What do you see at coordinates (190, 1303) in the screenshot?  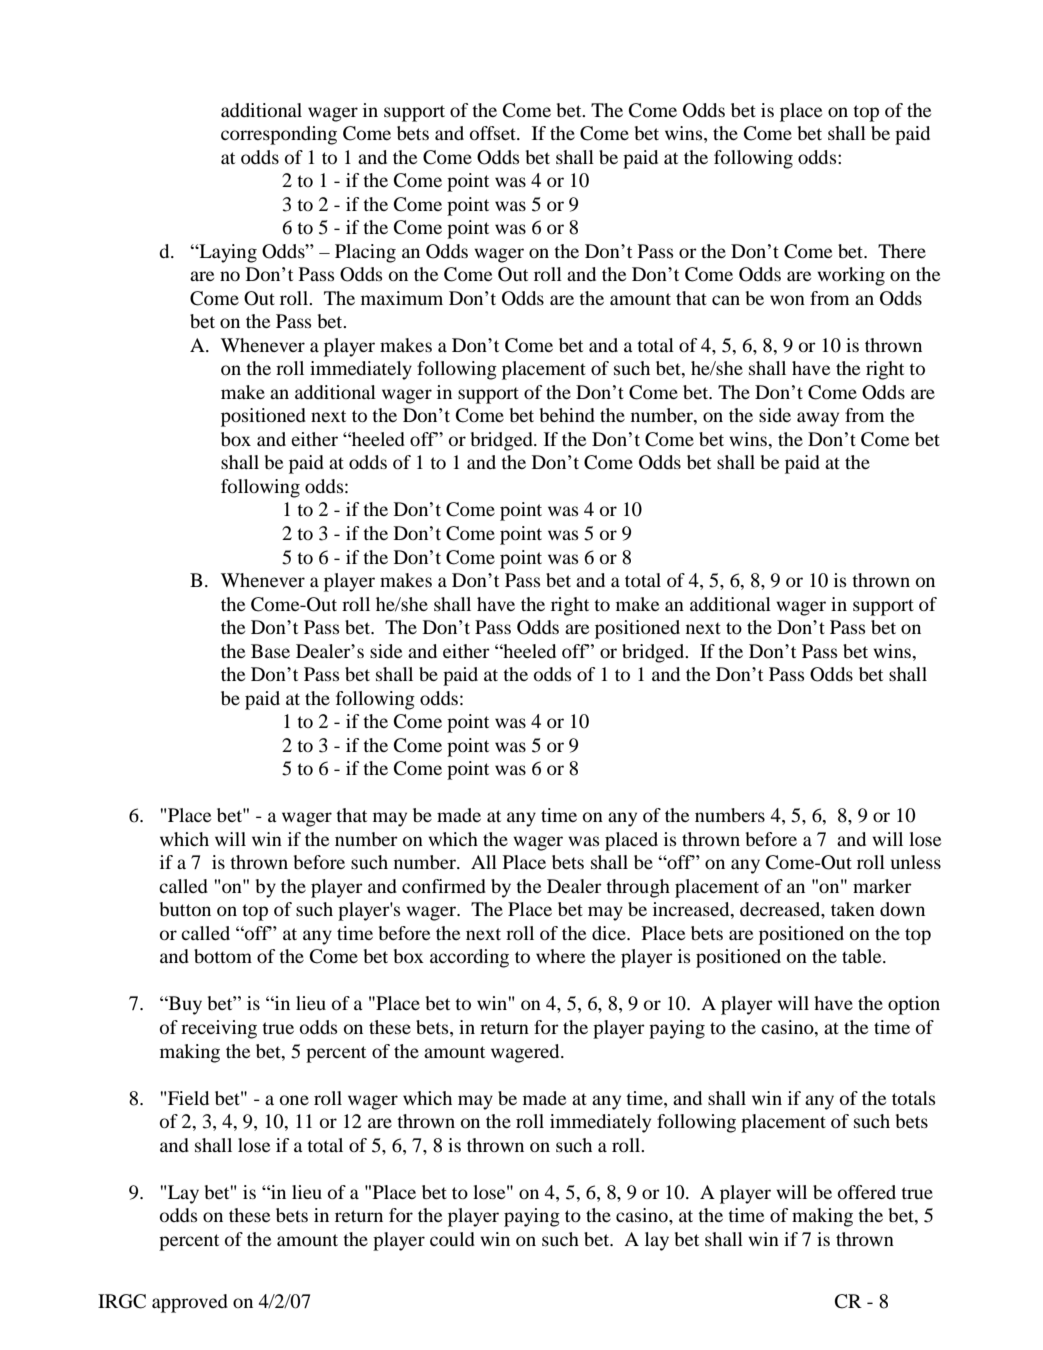 I see `approved` at bounding box center [190, 1303].
